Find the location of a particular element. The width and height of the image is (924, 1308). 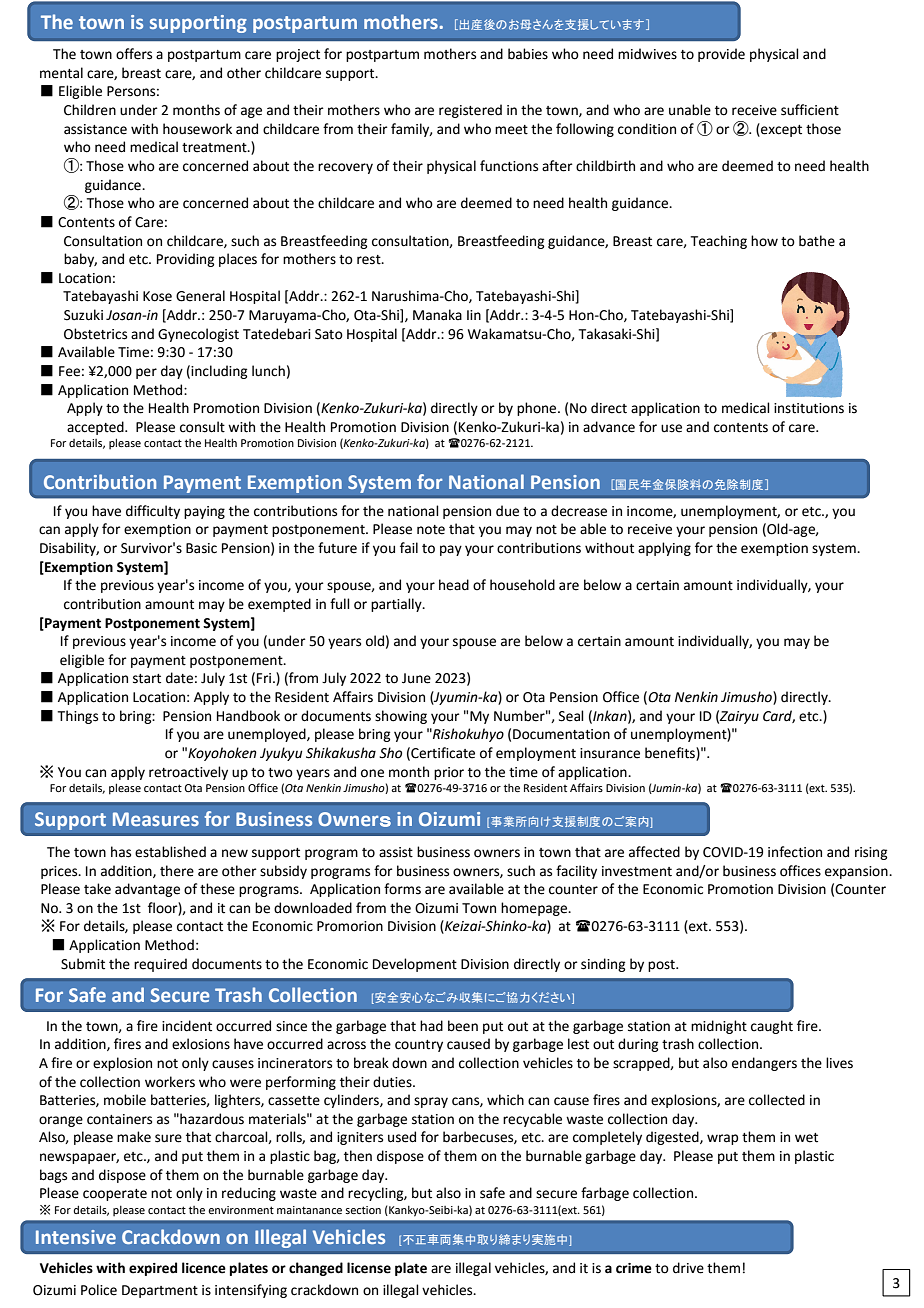

sufficient is located at coordinates (810, 110).
